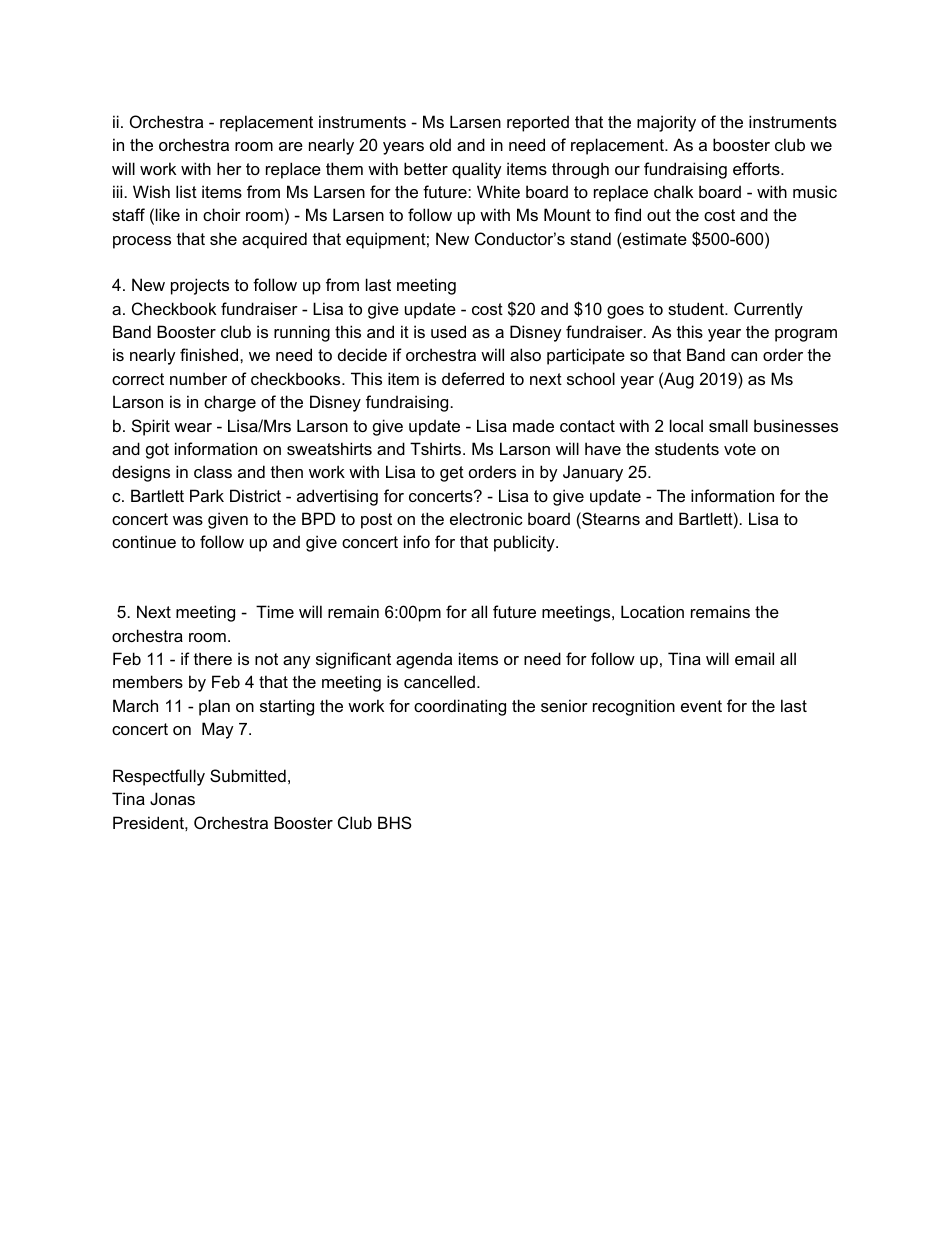  What do you see at coordinates (213, 471) in the screenshot?
I see `class` at bounding box center [213, 471].
